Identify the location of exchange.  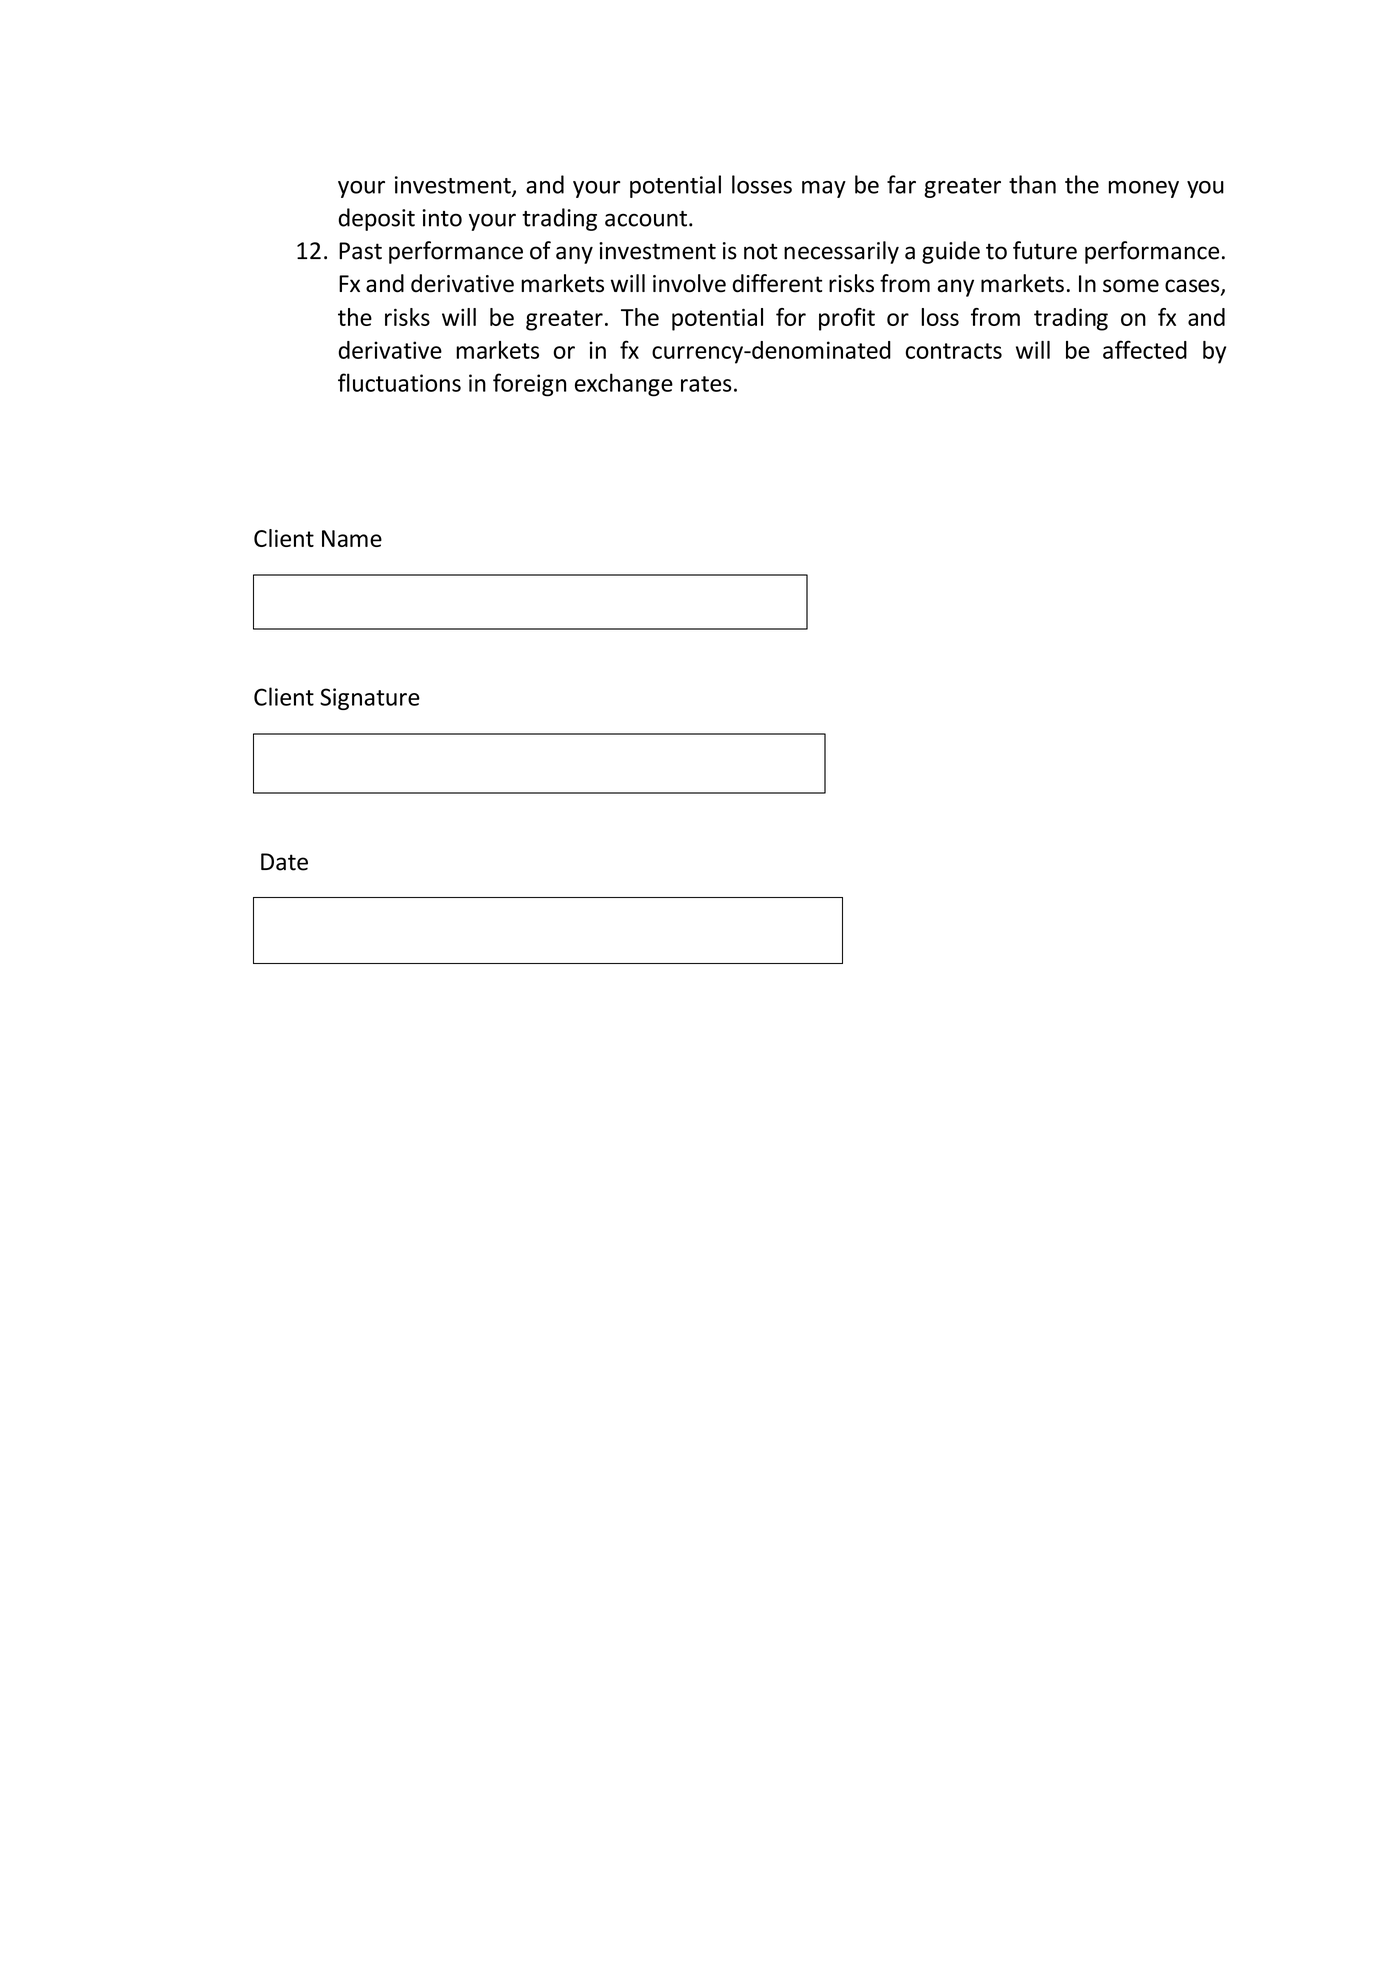
(624, 385).
